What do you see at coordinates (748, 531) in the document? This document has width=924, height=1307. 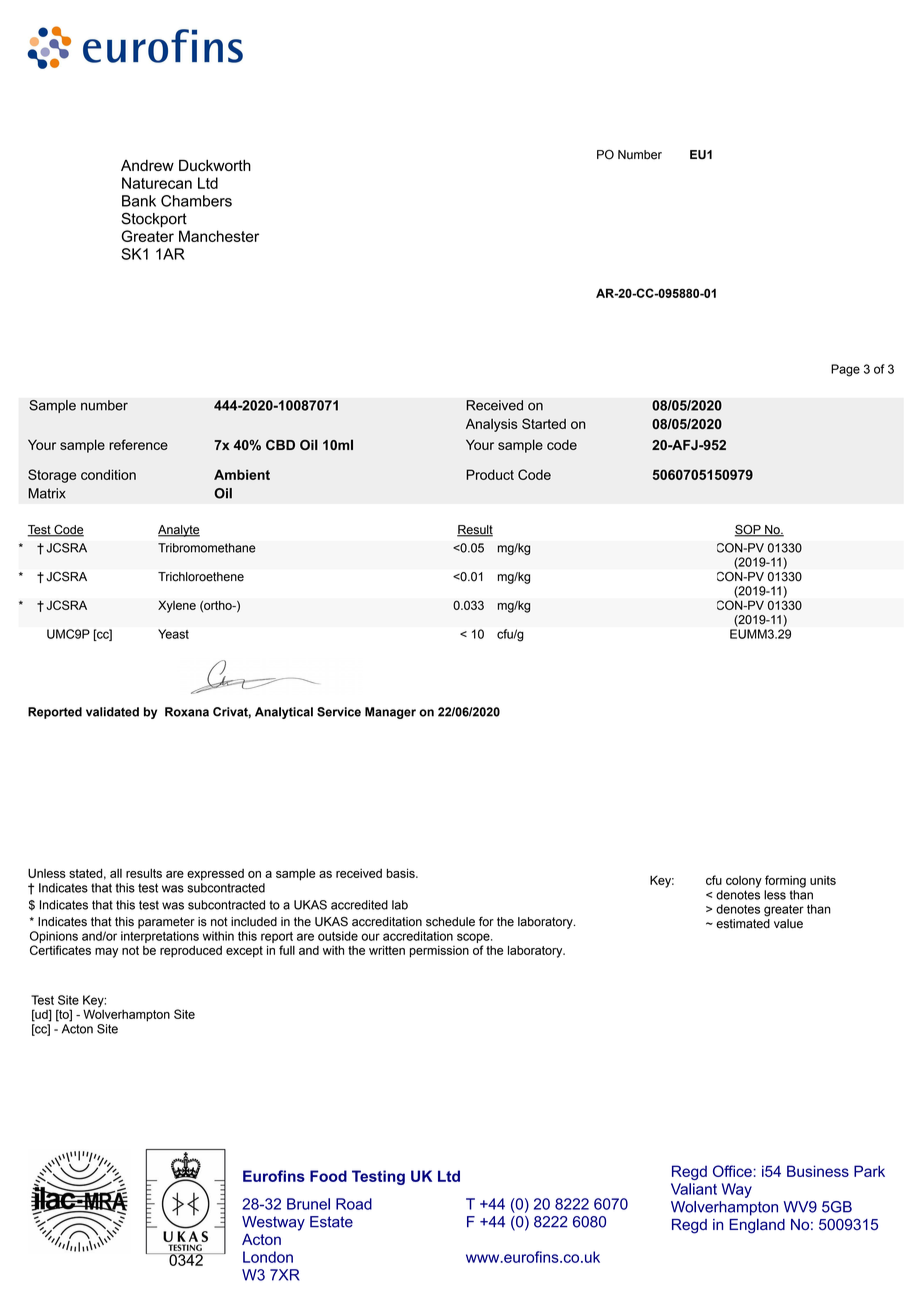 I see `SOP` at bounding box center [748, 531].
